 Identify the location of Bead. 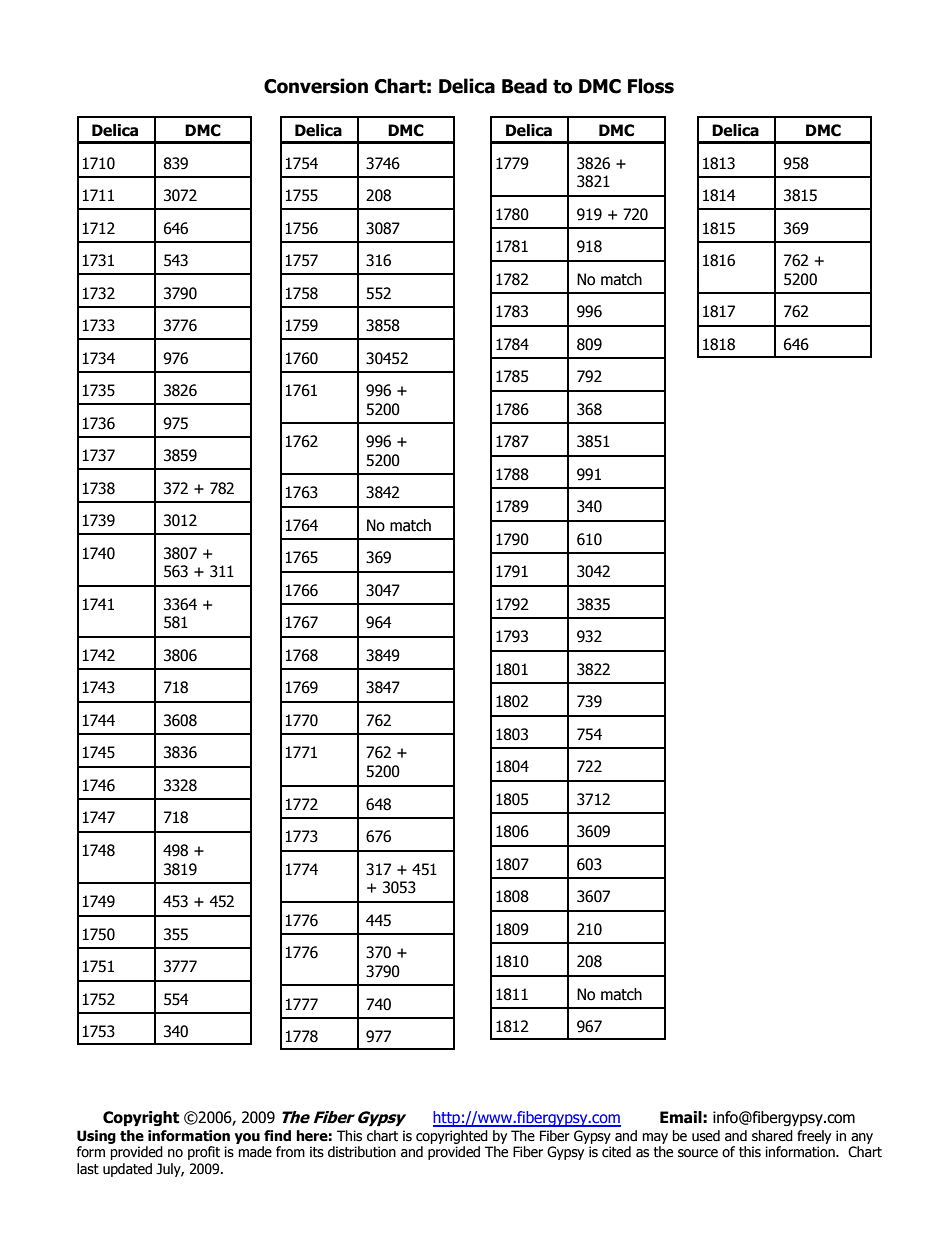
(524, 86).
